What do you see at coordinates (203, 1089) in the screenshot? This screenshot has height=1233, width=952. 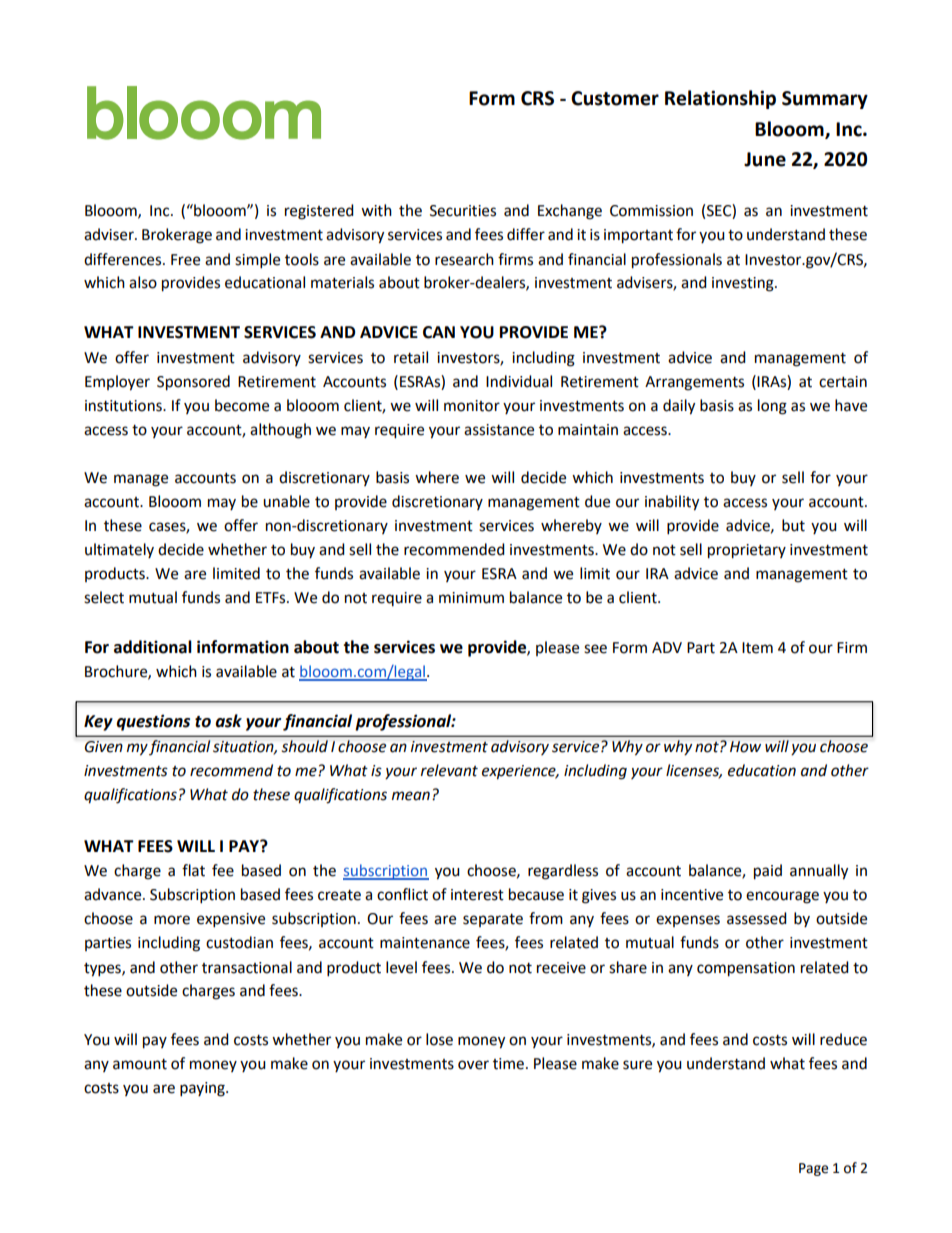 I see `paying` at bounding box center [203, 1089].
